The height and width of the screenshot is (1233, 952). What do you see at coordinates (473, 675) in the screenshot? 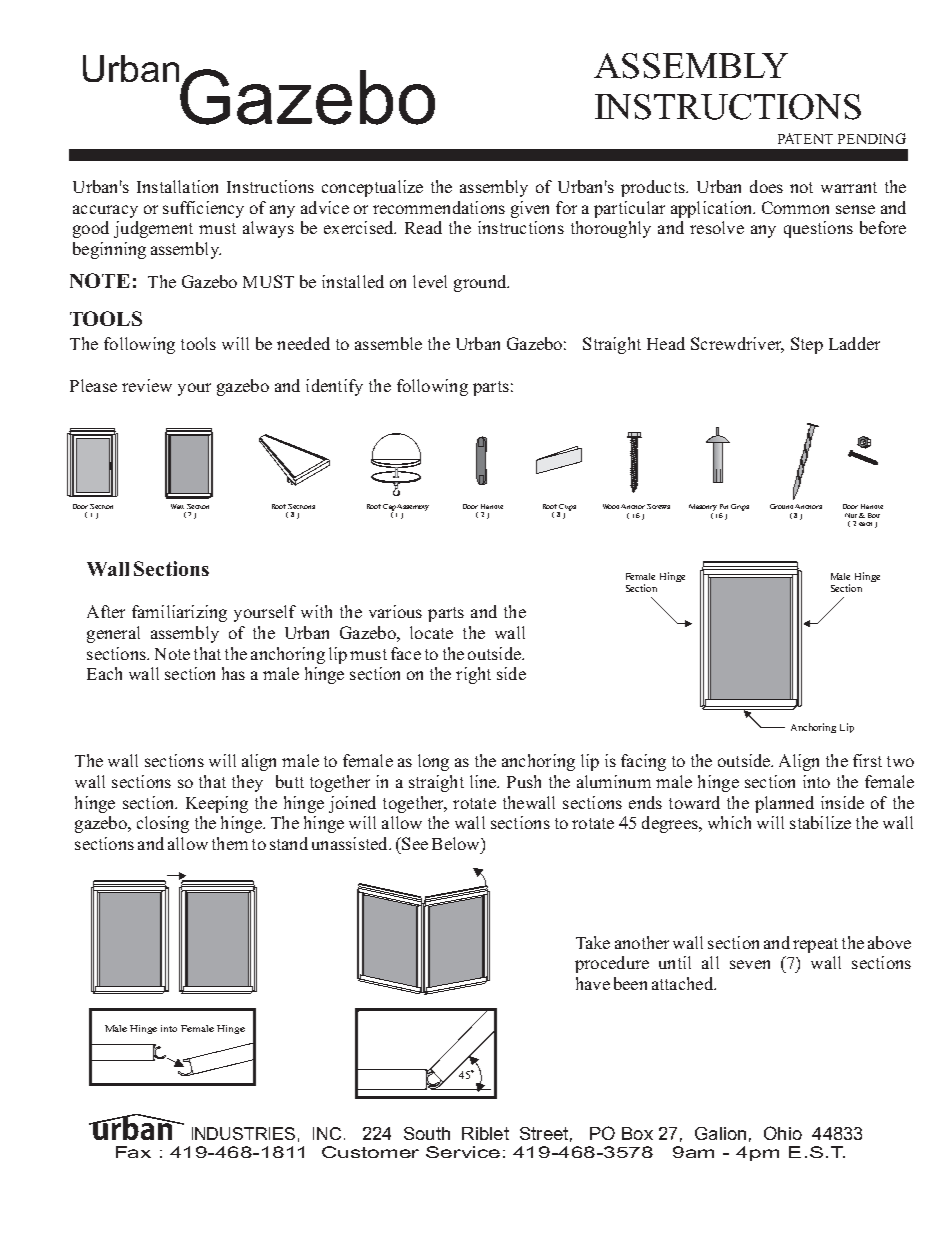
I see `right` at bounding box center [473, 675].
